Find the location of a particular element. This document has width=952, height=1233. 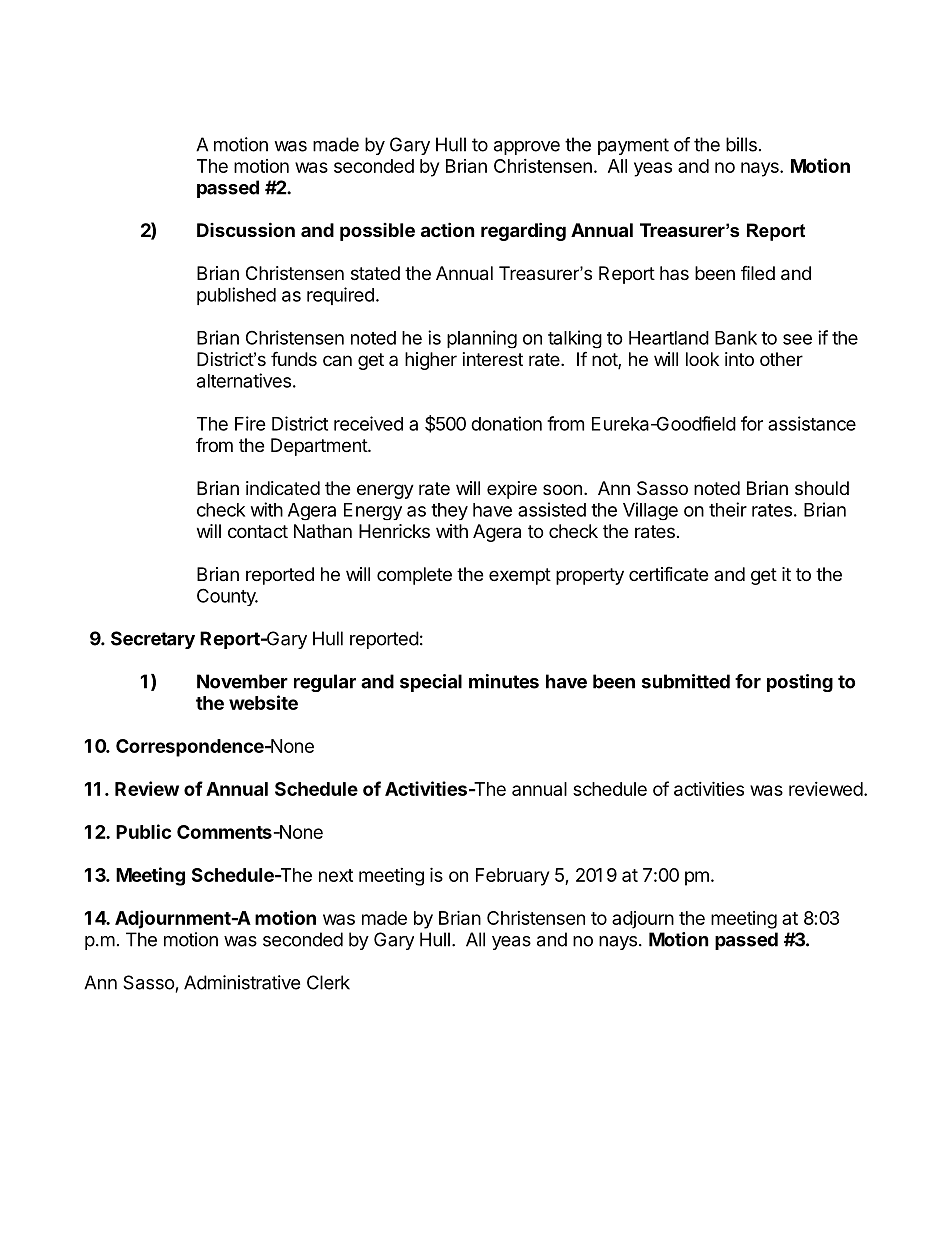

certificate is located at coordinates (668, 574).
